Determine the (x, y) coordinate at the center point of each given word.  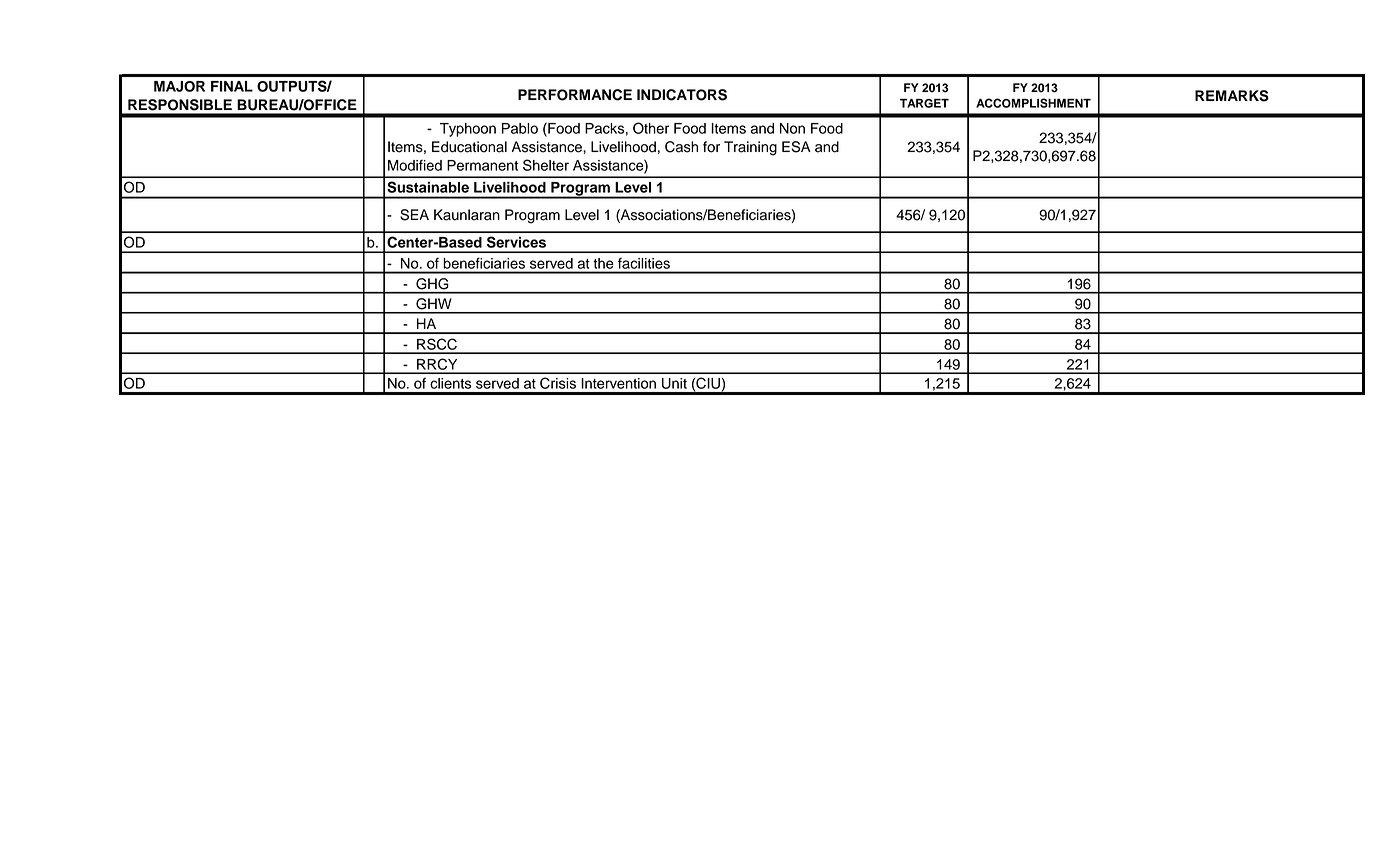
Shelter (546, 165)
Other (651, 128)
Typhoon (468, 130)
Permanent (482, 165)
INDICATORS (682, 95)
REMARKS (1232, 96)
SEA (414, 215)
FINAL (232, 86)
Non (792, 128)
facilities (644, 263)
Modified (415, 165)
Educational (469, 147)
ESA (796, 147)
